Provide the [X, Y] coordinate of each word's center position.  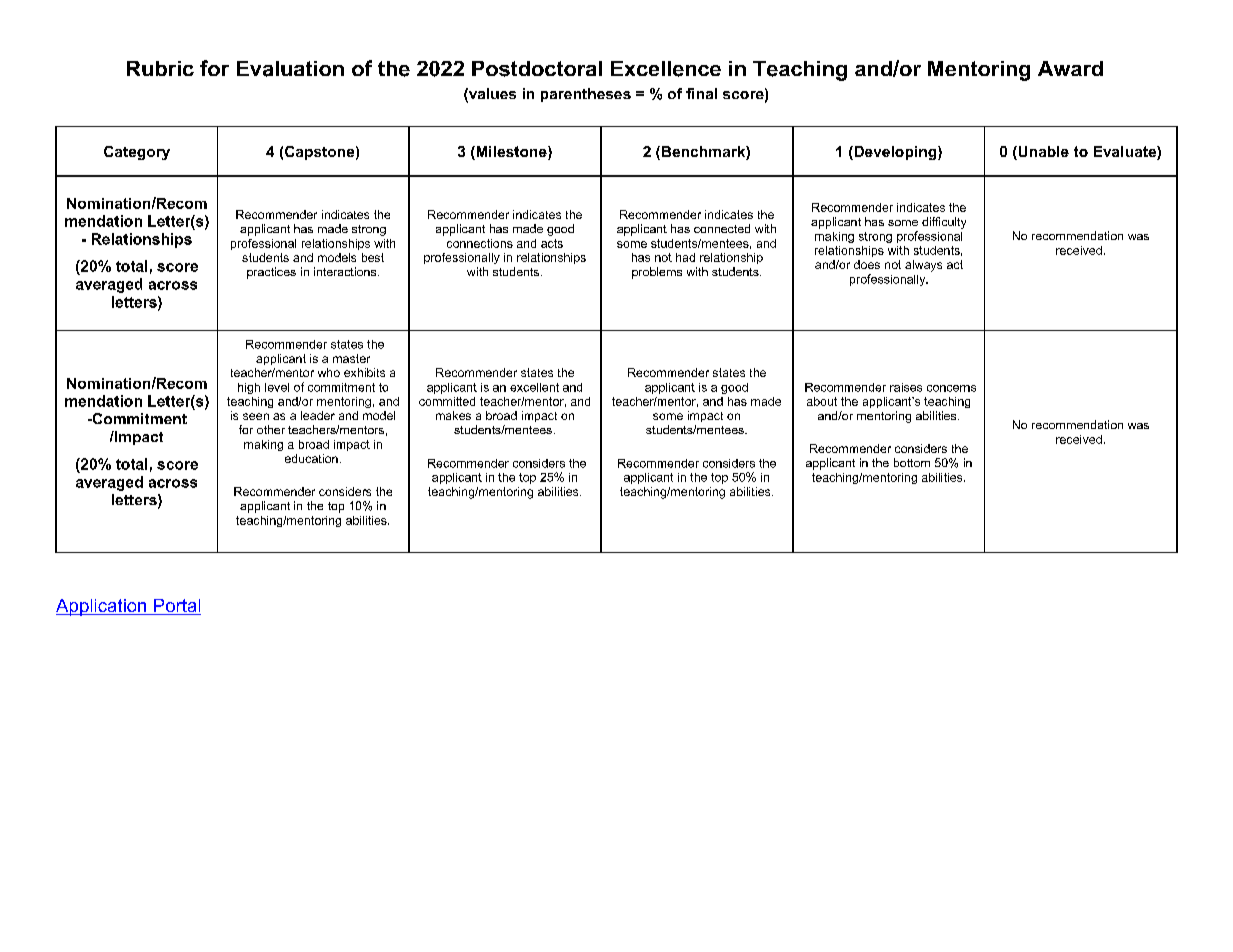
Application [102, 607]
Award [1070, 68]
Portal [176, 607]
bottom [912, 462]
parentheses [586, 95]
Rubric [160, 68]
